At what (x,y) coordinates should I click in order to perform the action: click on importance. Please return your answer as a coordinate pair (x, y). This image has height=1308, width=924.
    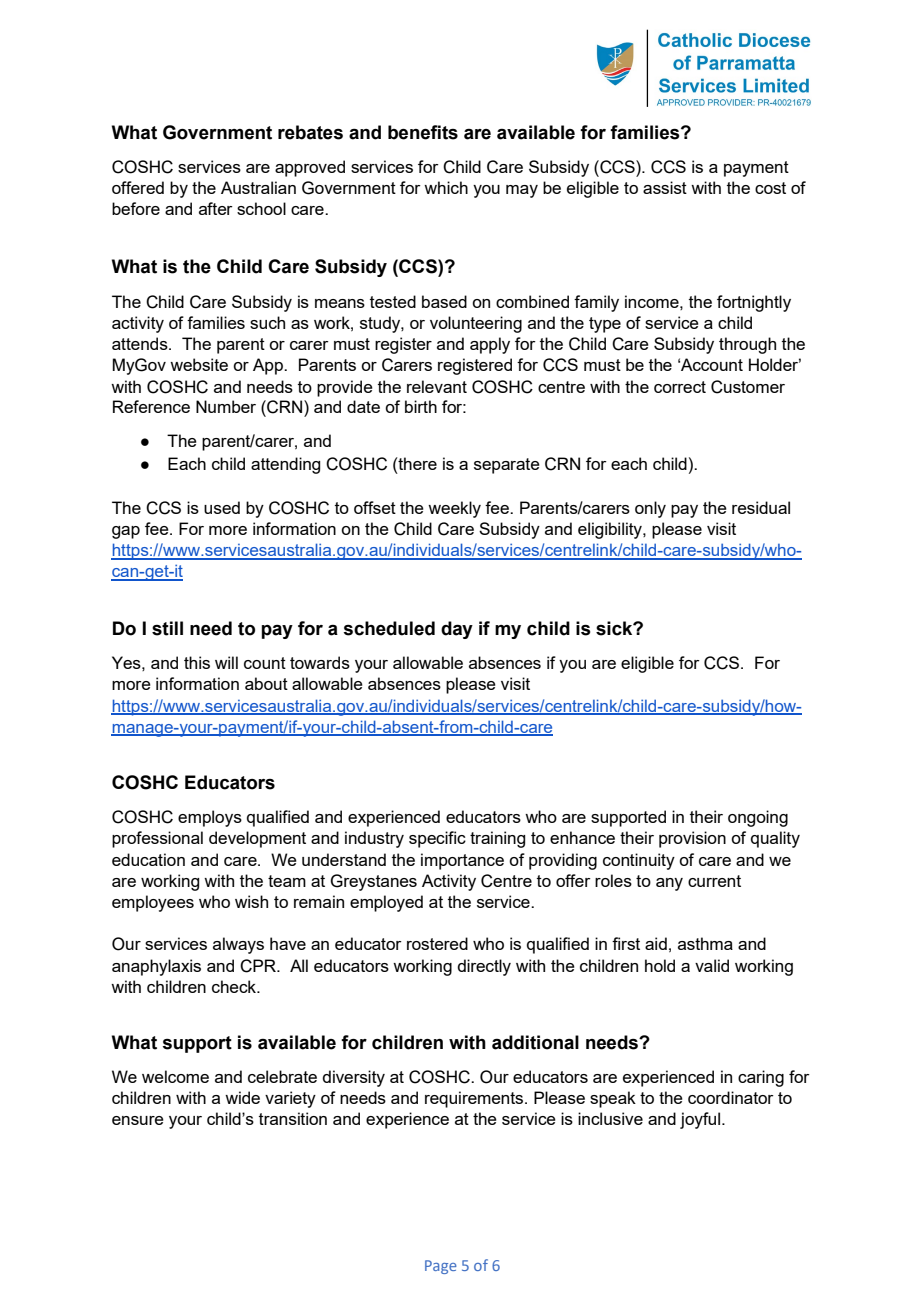
    Looking at the image, I should click on (462, 861).
